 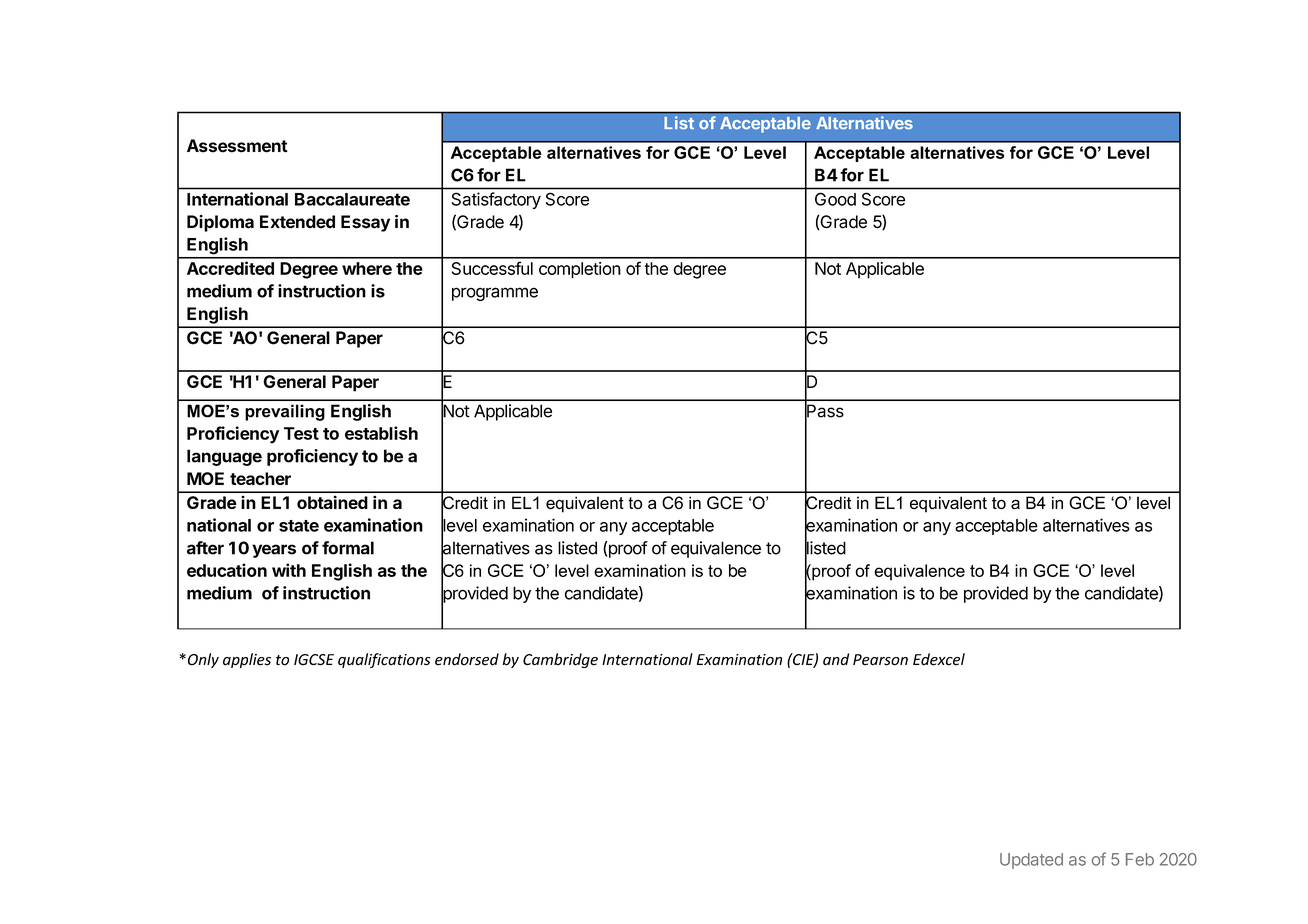 What do you see at coordinates (381, 433) in the screenshot?
I see `establish` at bounding box center [381, 433].
